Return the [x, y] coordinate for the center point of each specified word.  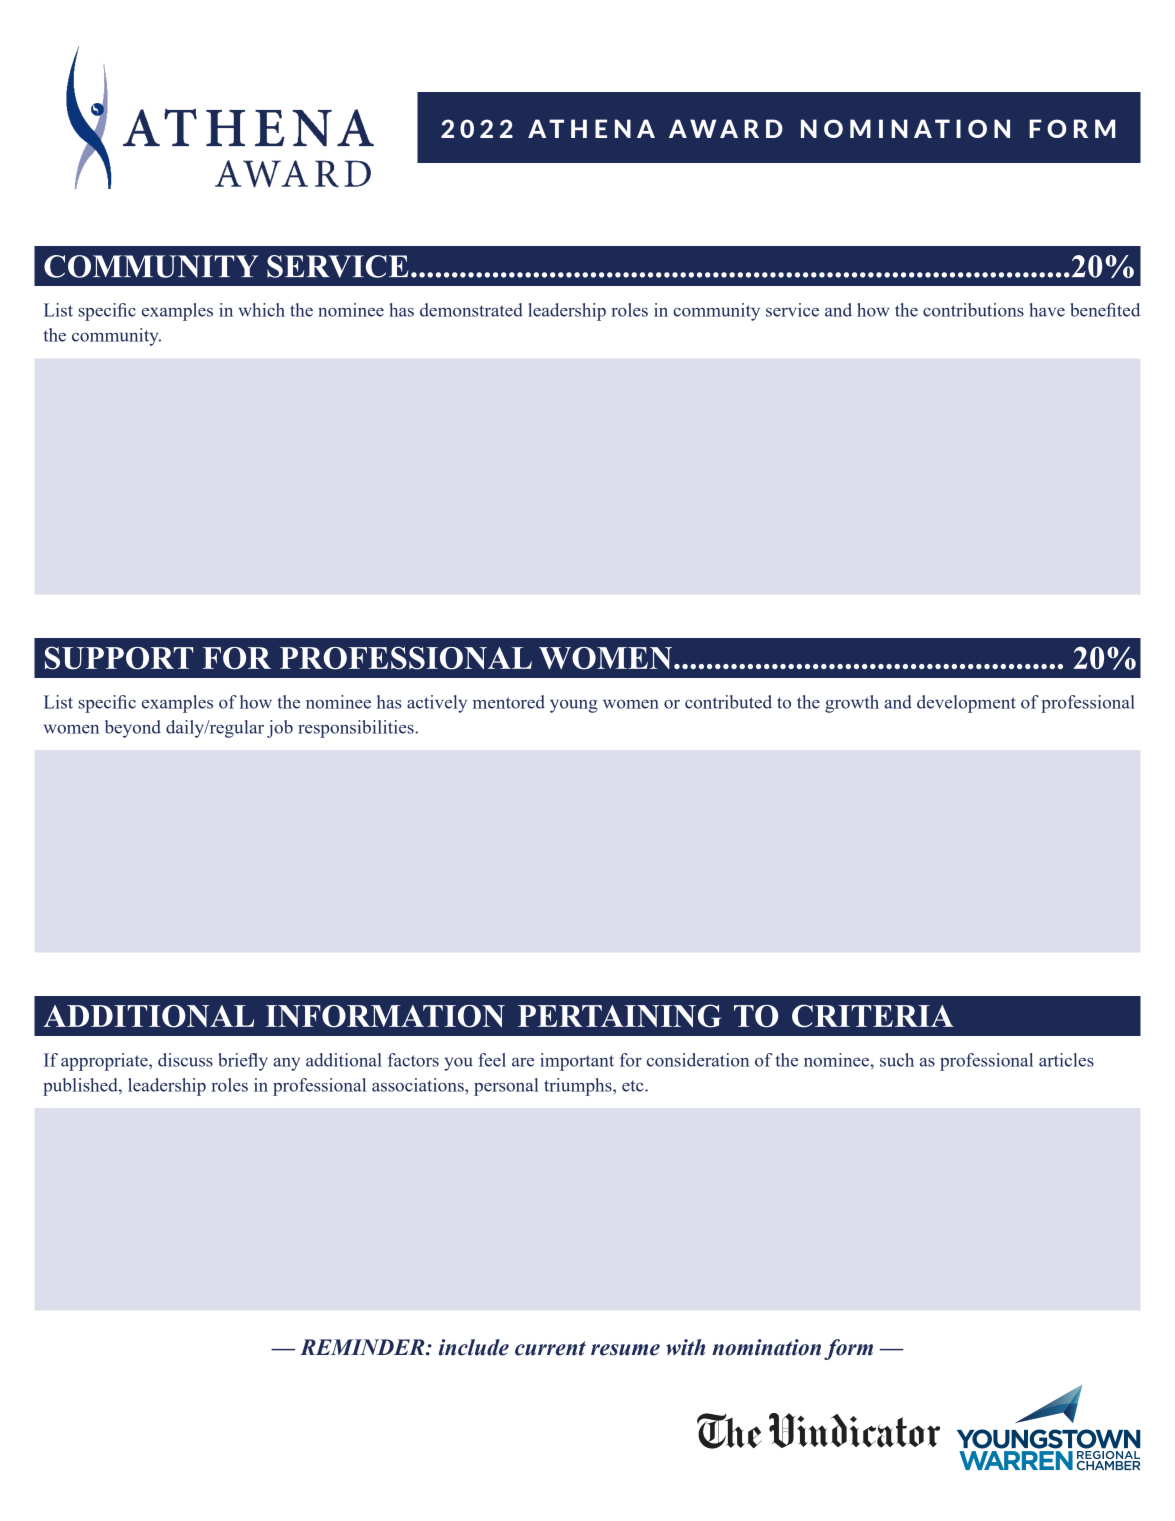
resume [625, 1350]
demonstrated [471, 310]
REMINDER [363, 1347]
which [262, 310]
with [685, 1347]
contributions [973, 310]
